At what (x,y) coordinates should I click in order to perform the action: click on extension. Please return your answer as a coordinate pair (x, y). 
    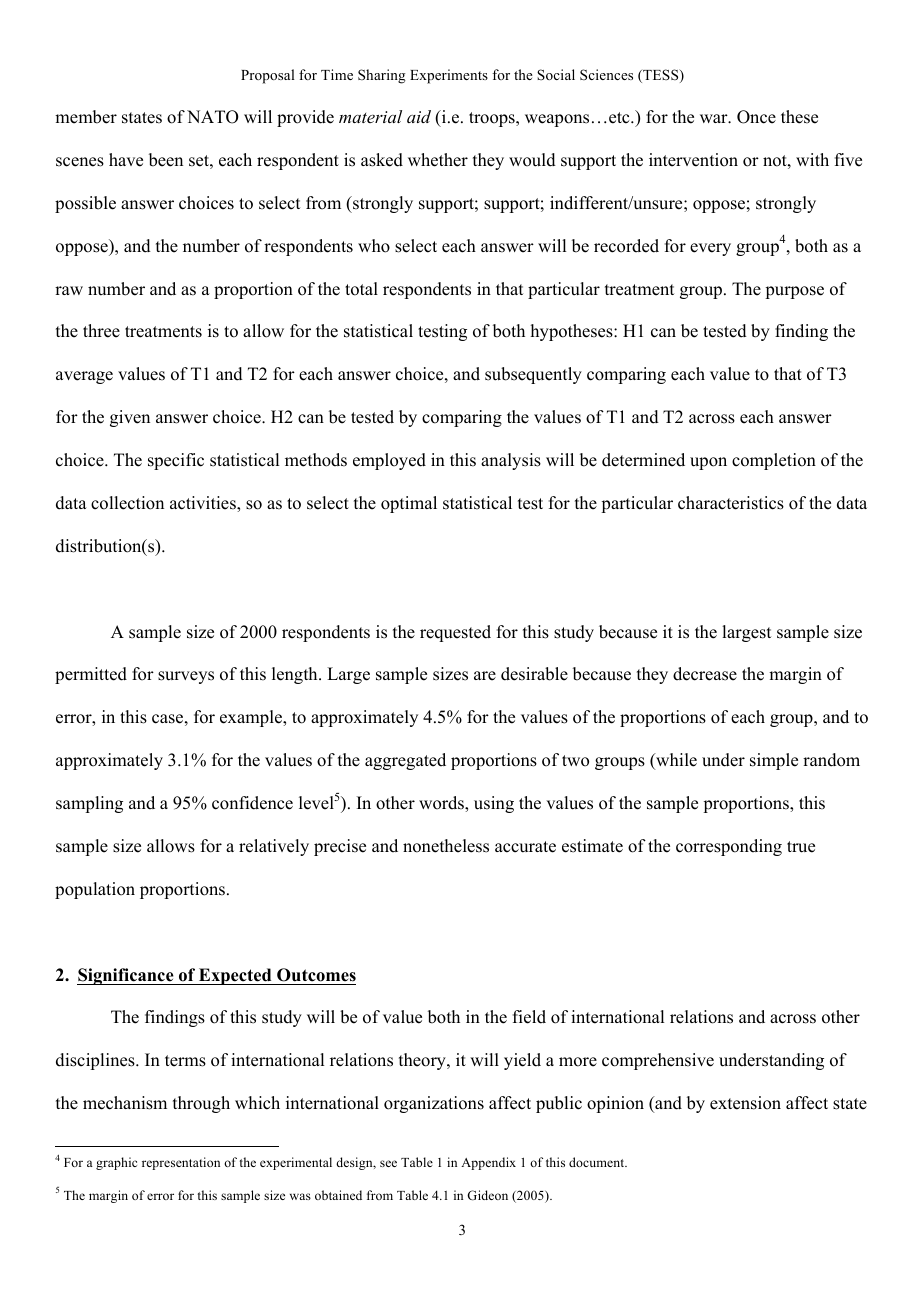
    Looking at the image, I should click on (745, 1103).
